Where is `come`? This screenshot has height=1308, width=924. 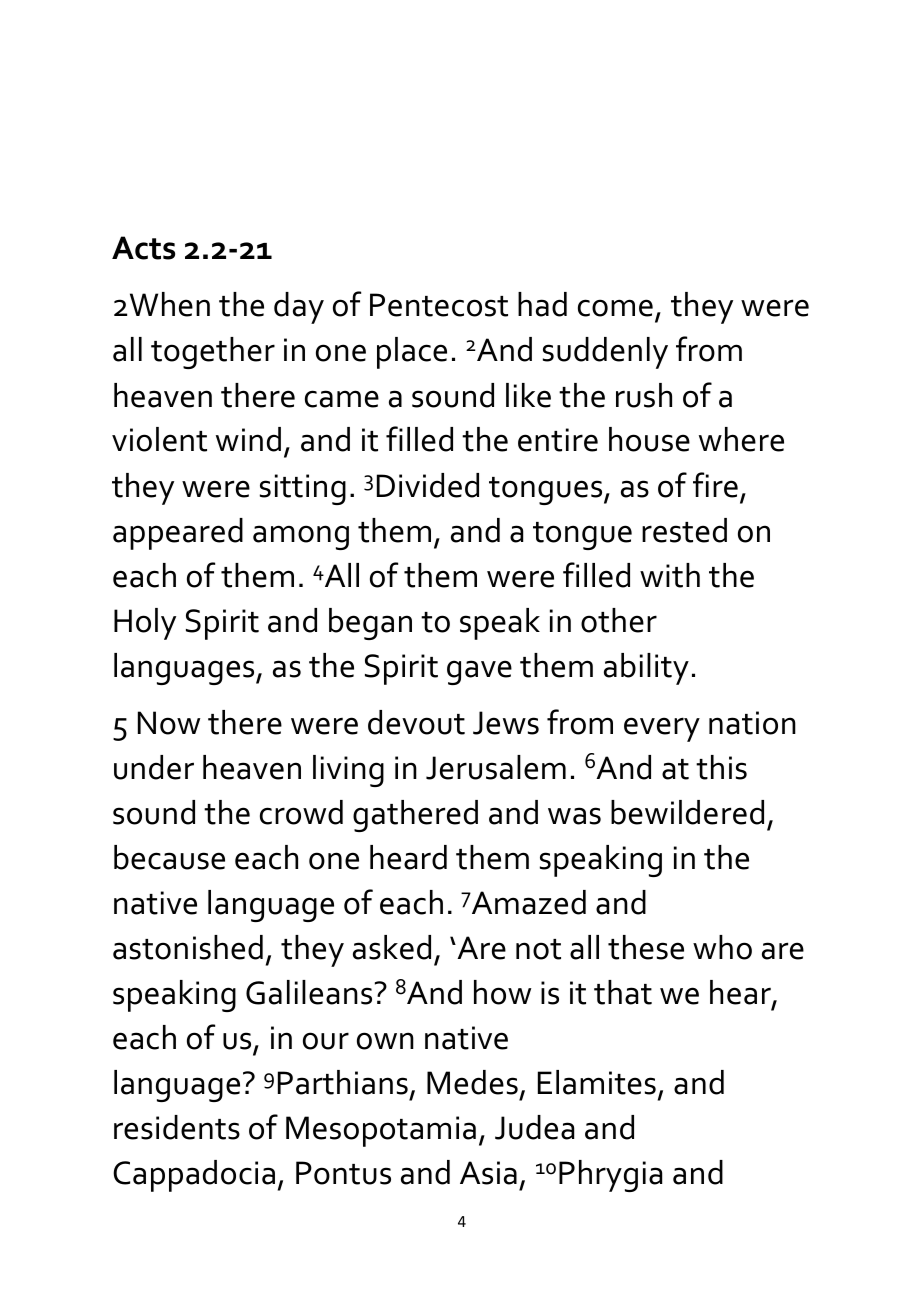
come is located at coordinates (615, 308).
